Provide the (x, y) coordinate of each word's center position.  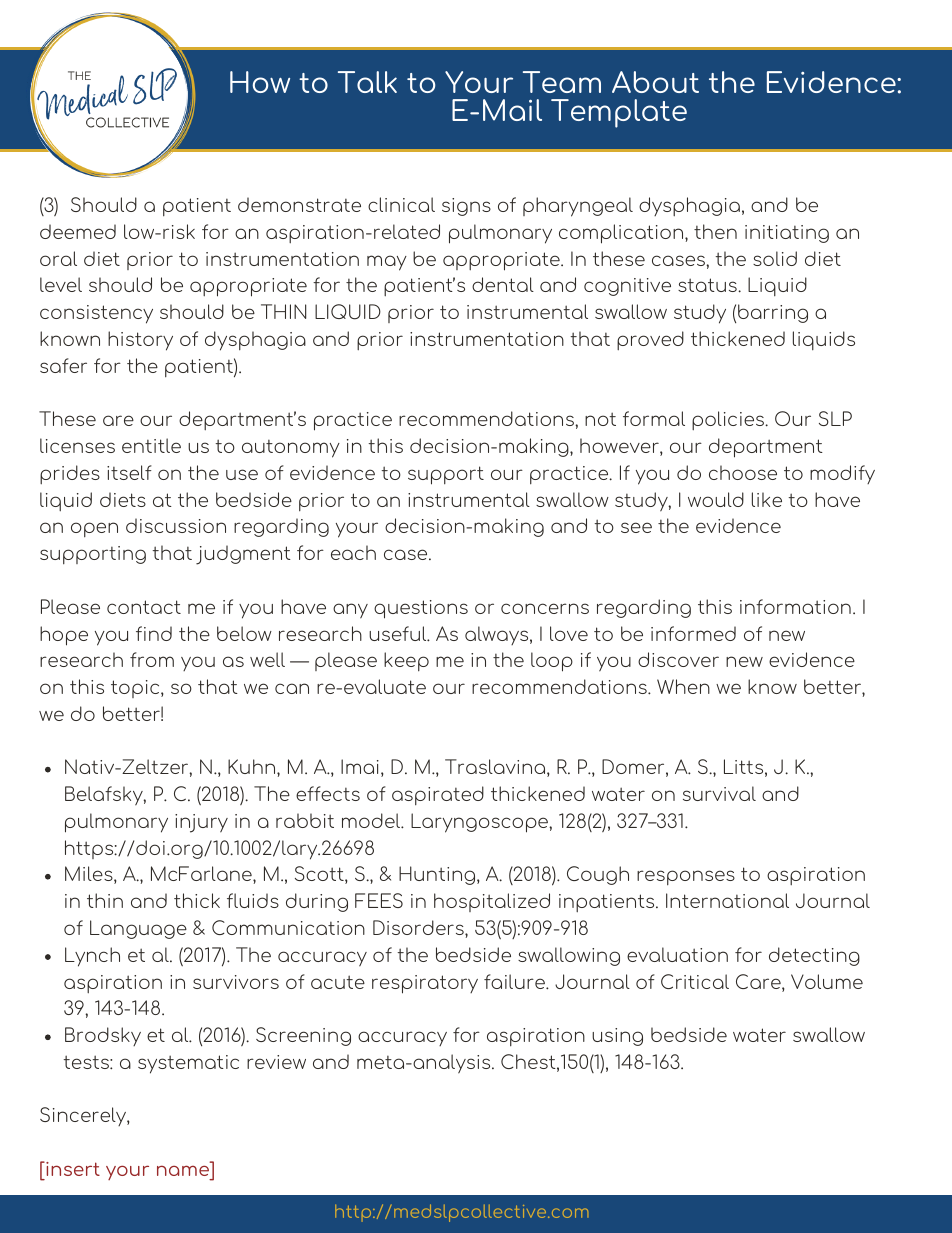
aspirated (438, 795)
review (276, 1062)
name (183, 1170)
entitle (151, 445)
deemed (78, 231)
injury (201, 823)
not (600, 419)
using (617, 1037)
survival (719, 793)
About (655, 82)
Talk (367, 82)
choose (743, 472)
